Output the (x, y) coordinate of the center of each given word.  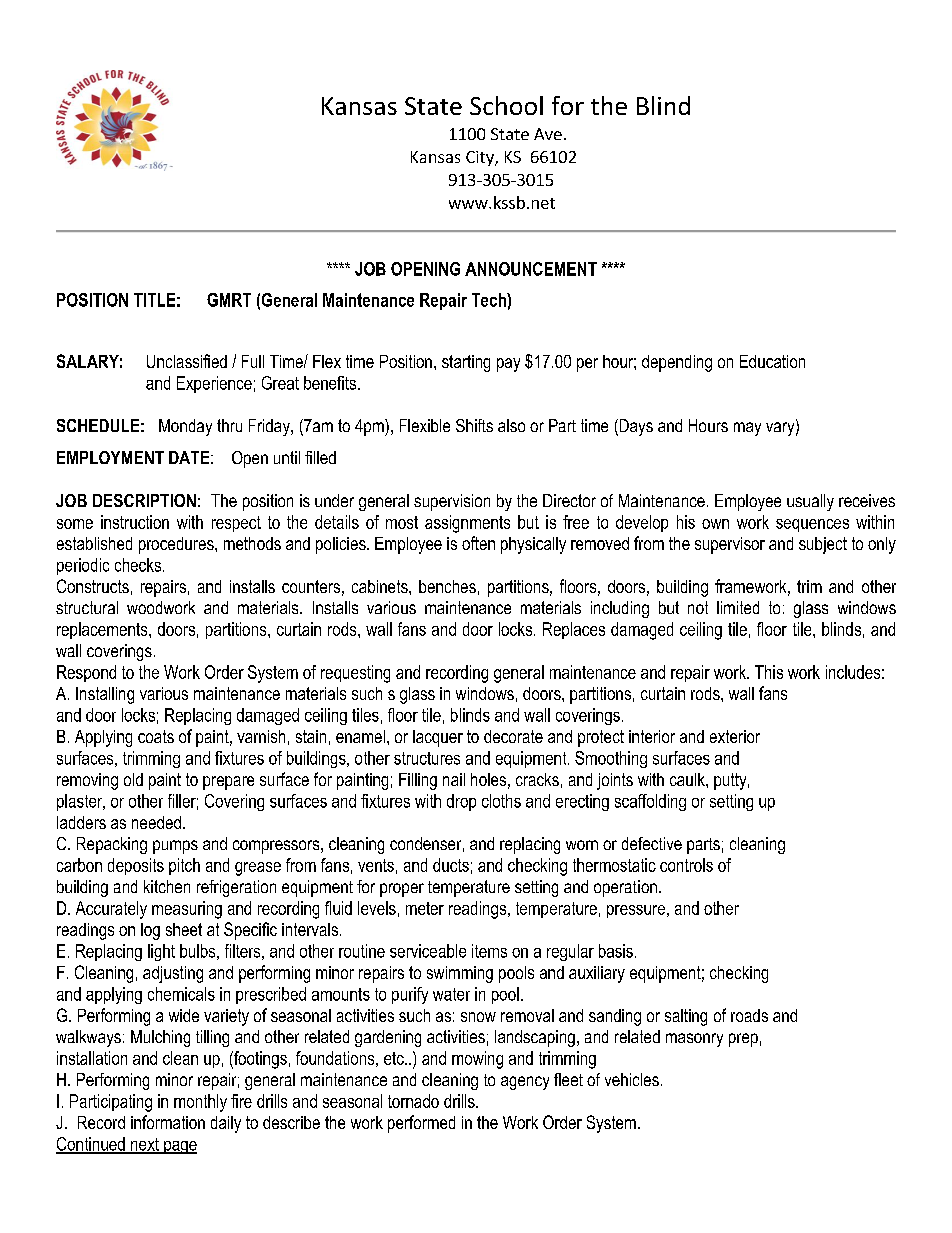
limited (738, 607)
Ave (548, 134)
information (168, 1122)
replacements (103, 630)
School (506, 105)
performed (421, 1124)
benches (447, 586)
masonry (694, 1040)
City (481, 158)
